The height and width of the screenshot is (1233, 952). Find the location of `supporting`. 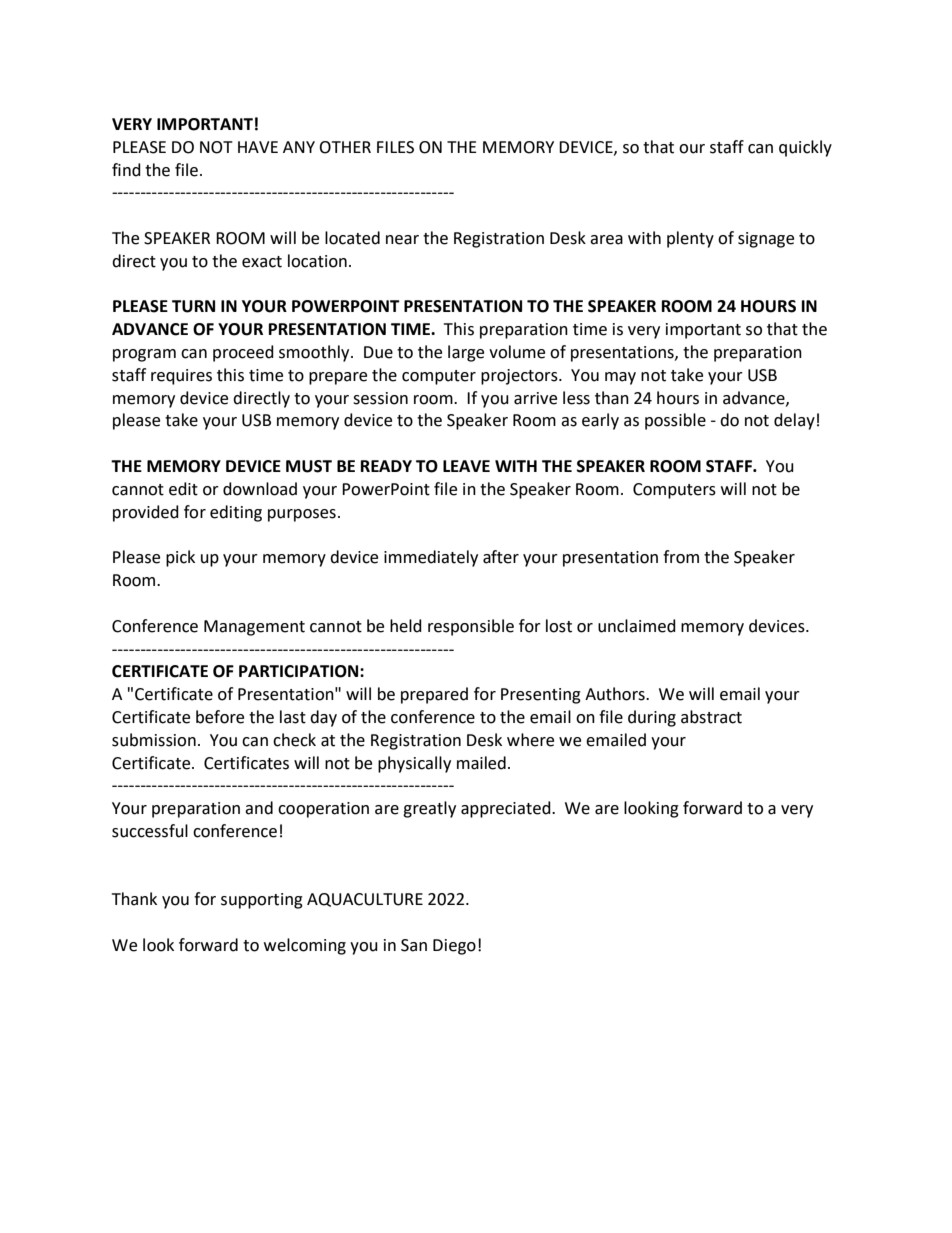

supporting is located at coordinates (262, 901).
